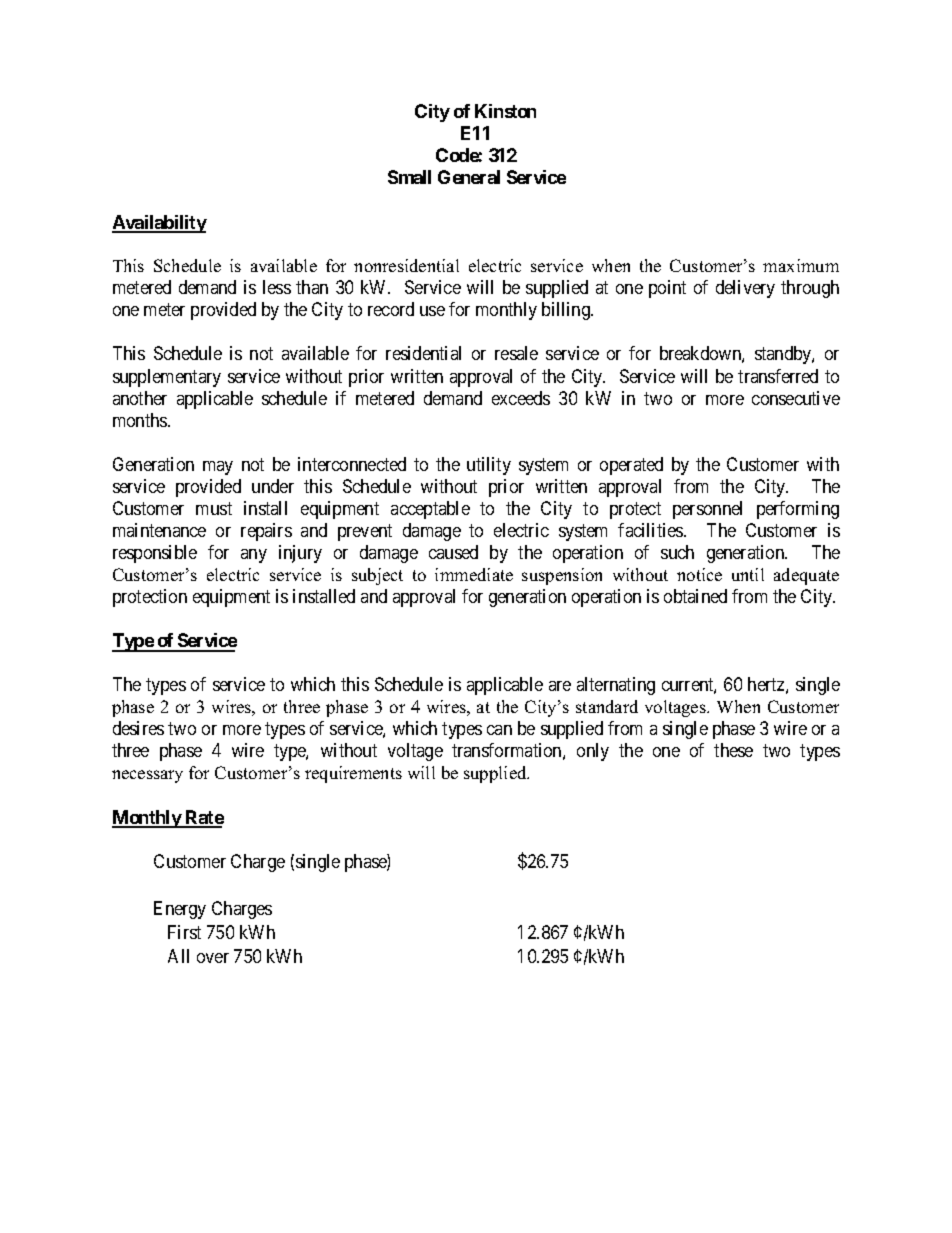  Describe the element at coordinates (213, 958) in the screenshot. I see `over` at that location.
